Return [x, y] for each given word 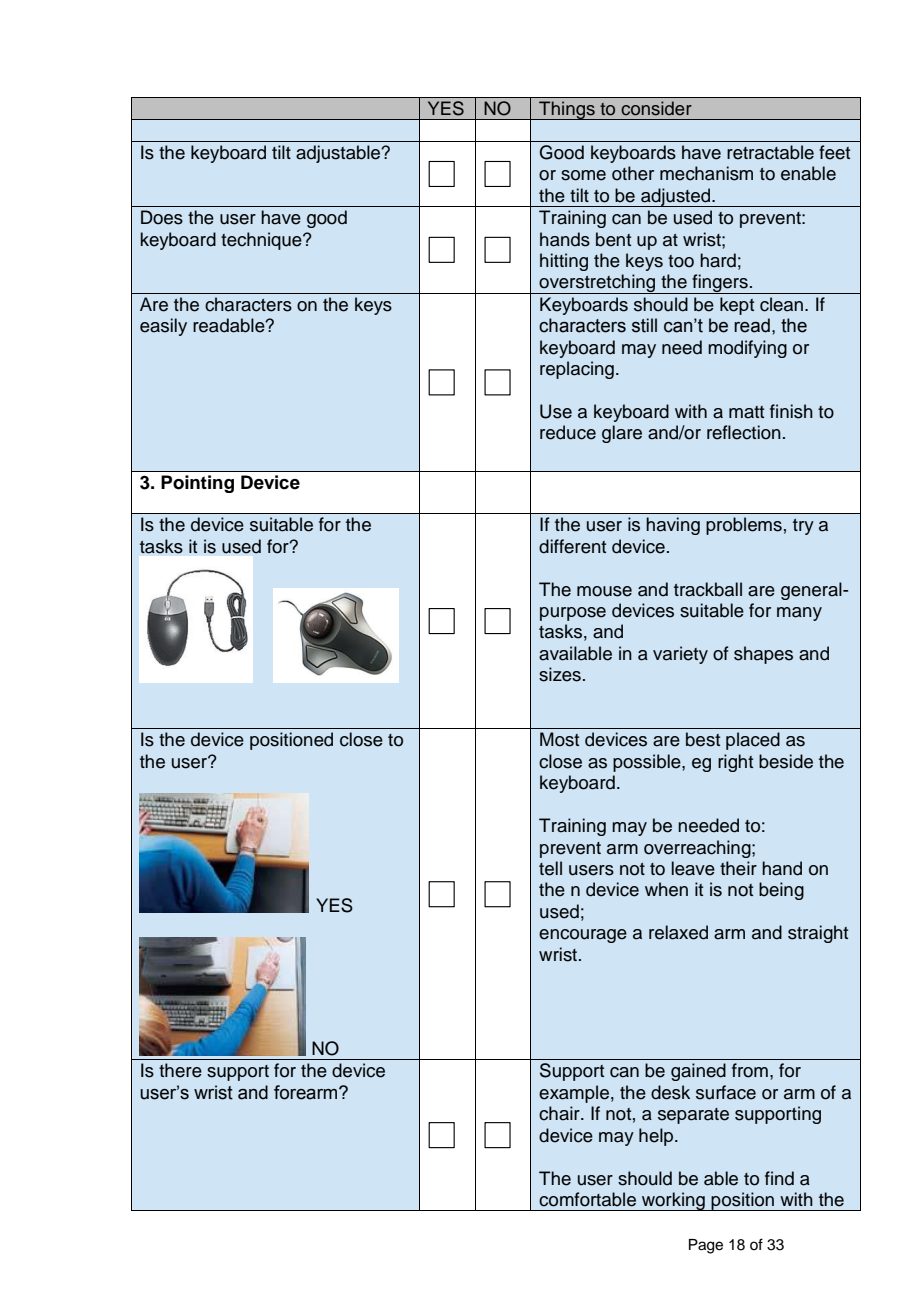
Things [567, 110]
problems [744, 526]
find [779, 1178]
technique [262, 241]
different [572, 546]
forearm [307, 1092]
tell [550, 868]
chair [560, 1113]
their [738, 868]
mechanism [706, 173]
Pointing [197, 484]
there [180, 1070]
